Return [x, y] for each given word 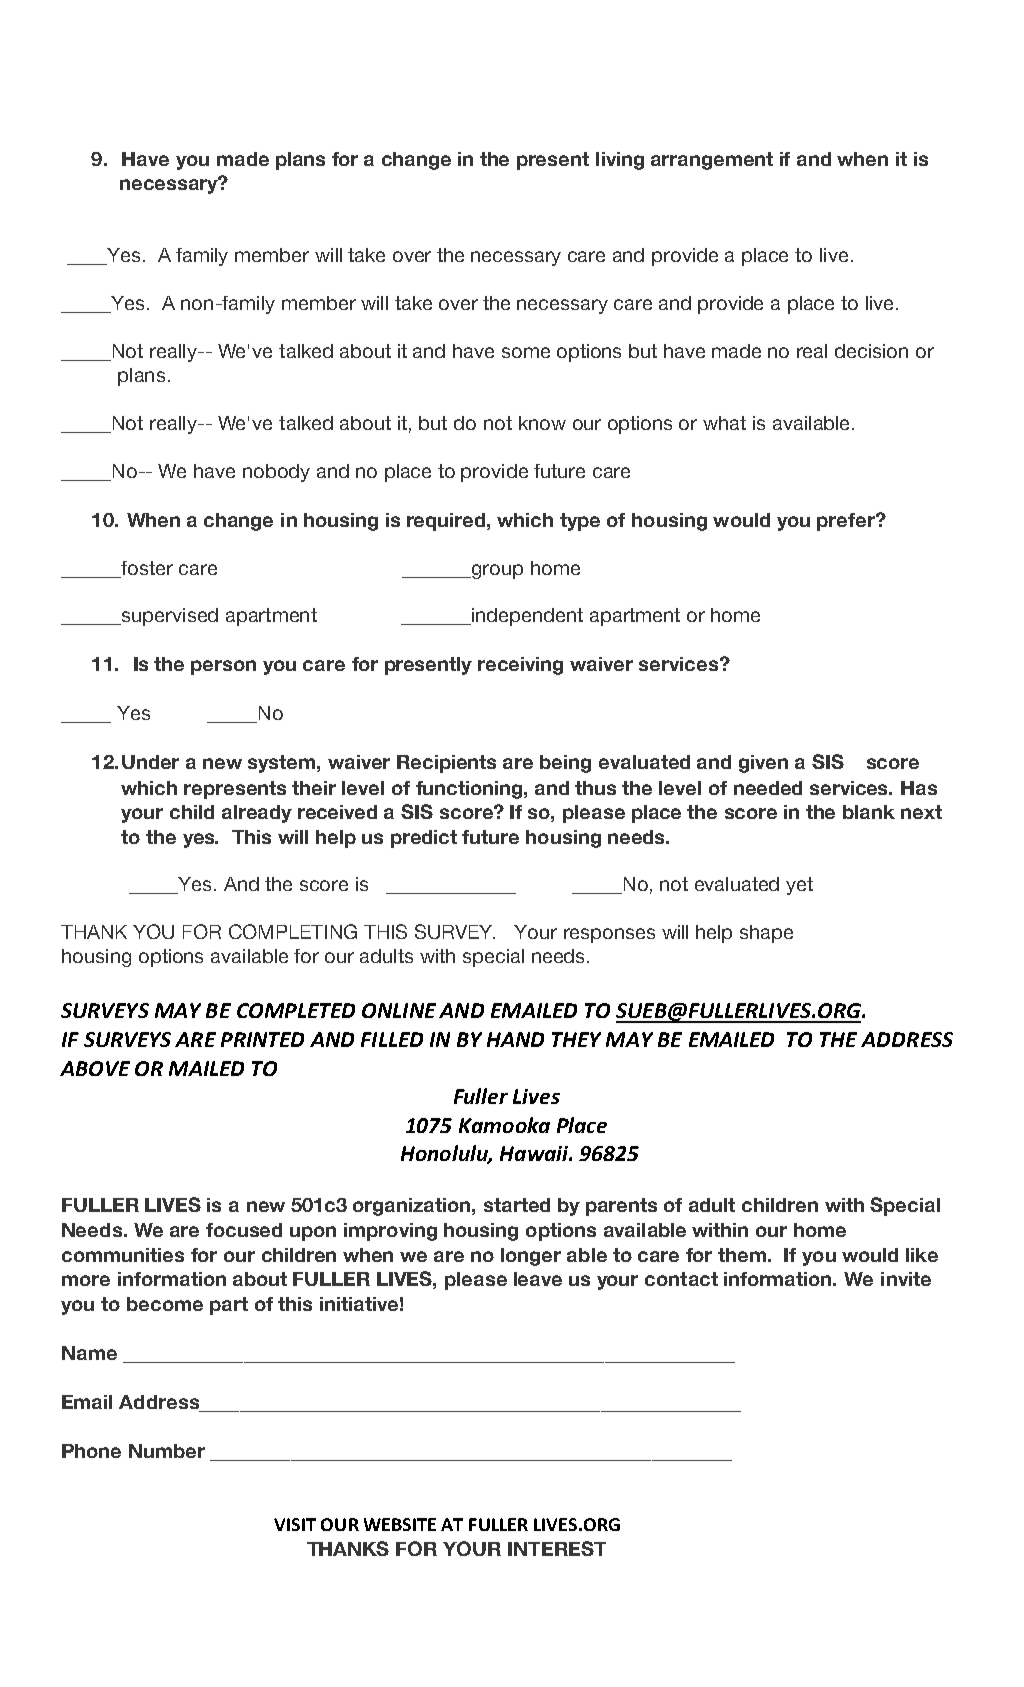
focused [244, 1230]
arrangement [712, 161]
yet [799, 886]
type [580, 522]
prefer [847, 522]
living [620, 161]
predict [424, 839]
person [223, 667]
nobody [276, 473]
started [517, 1205]
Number [167, 1451]
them [742, 1255]
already [257, 814]
